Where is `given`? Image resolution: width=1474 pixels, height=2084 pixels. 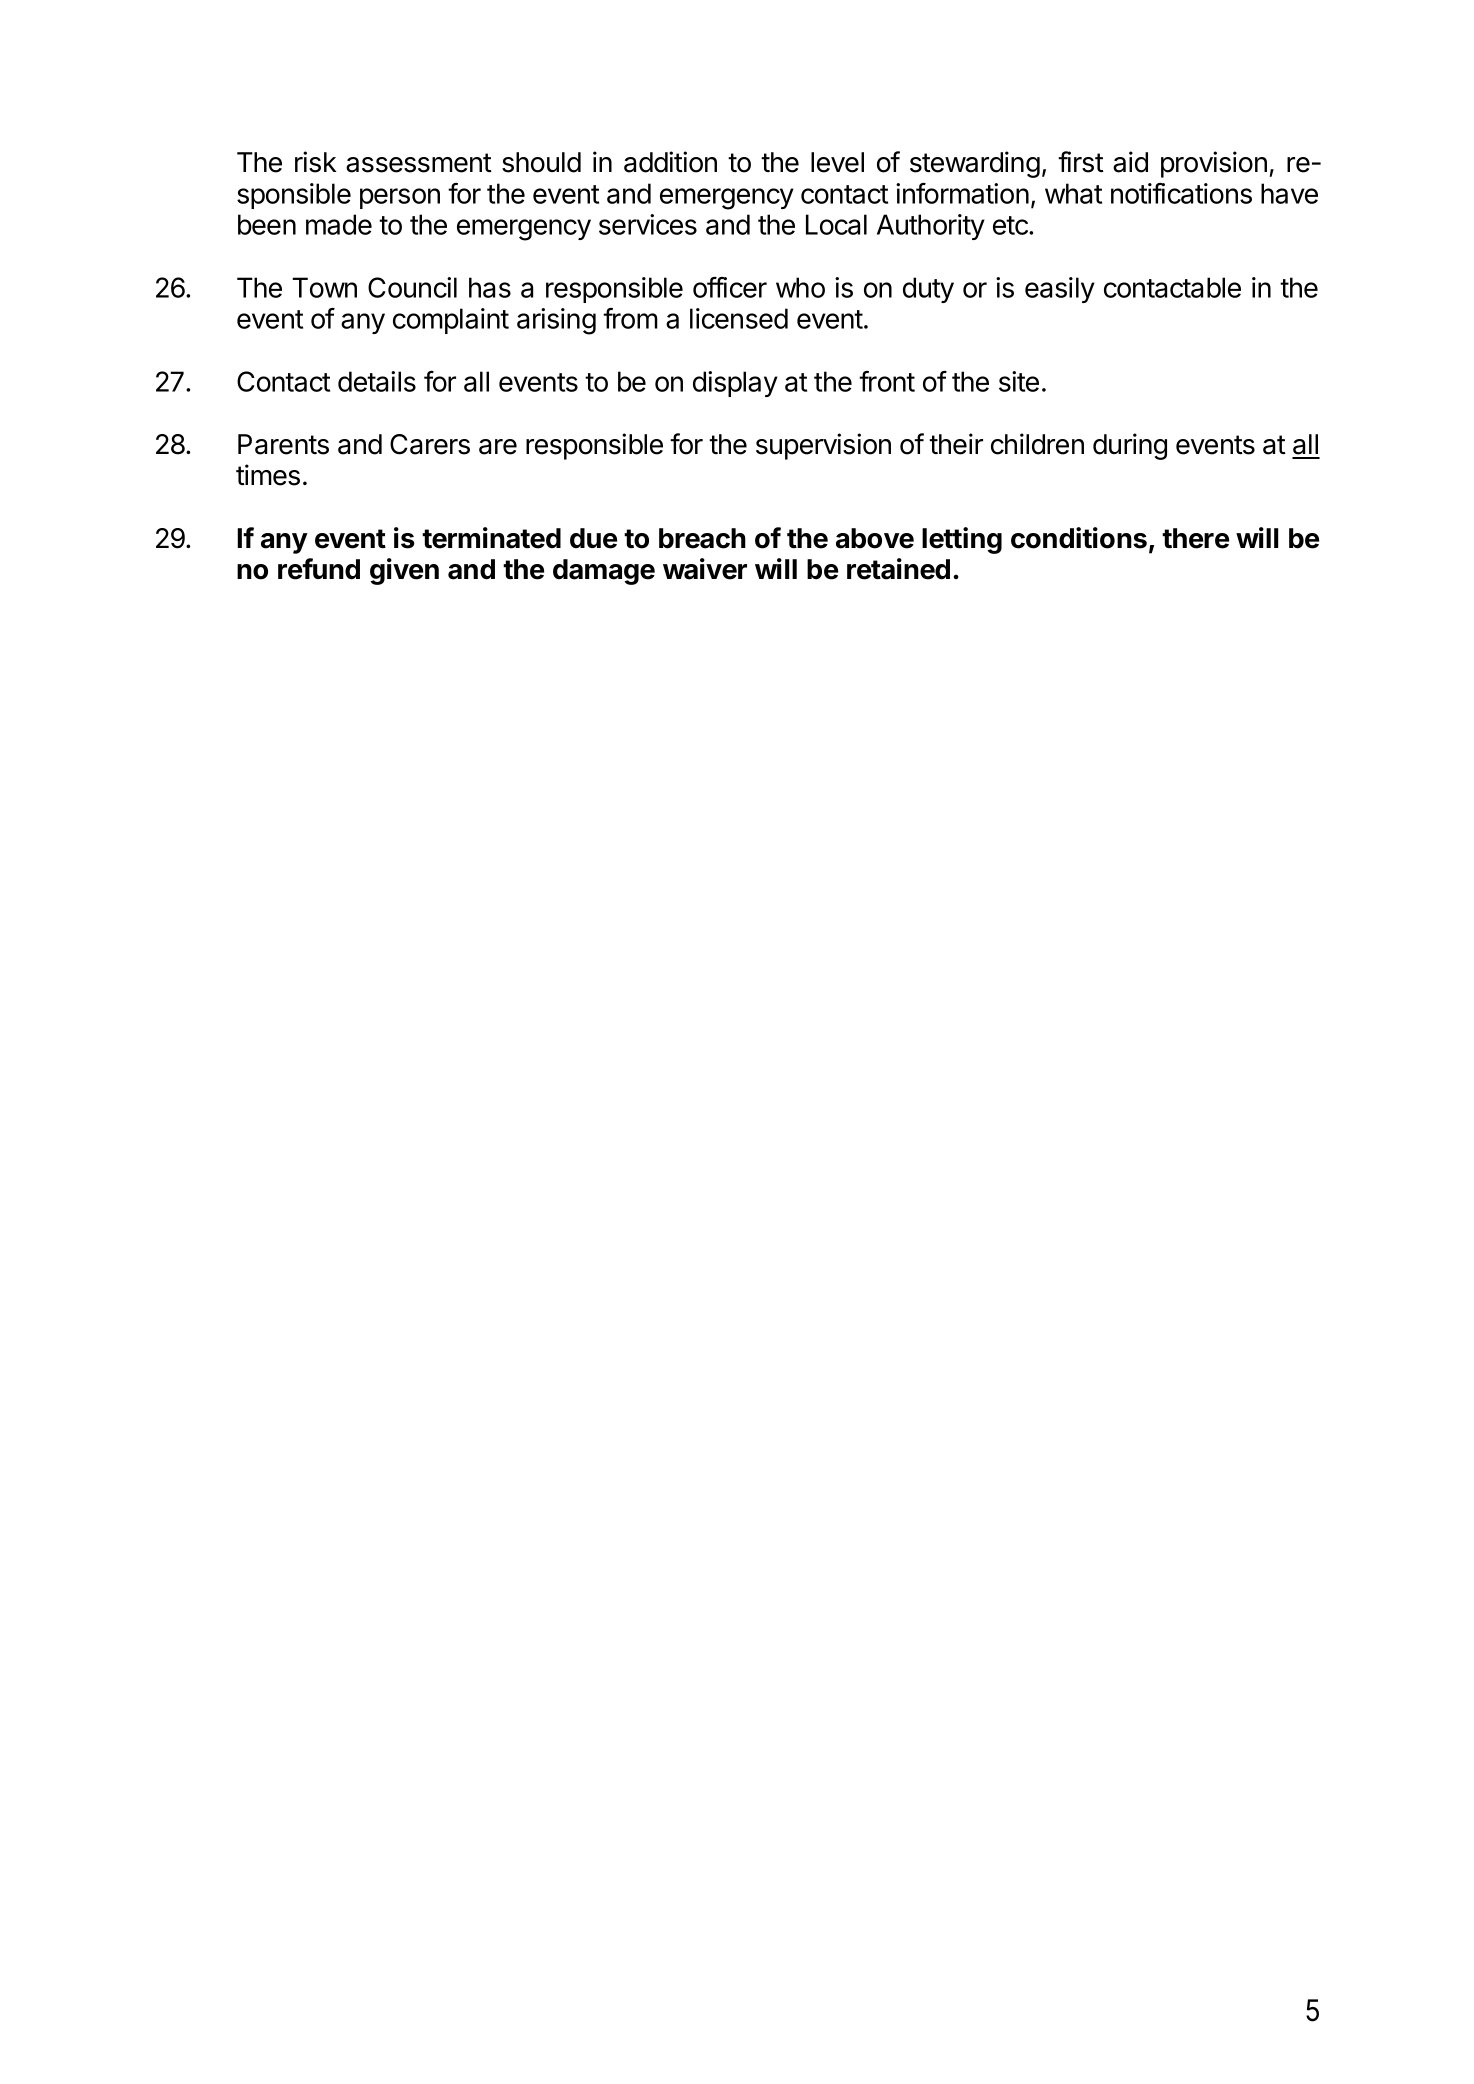
given is located at coordinates (404, 571).
